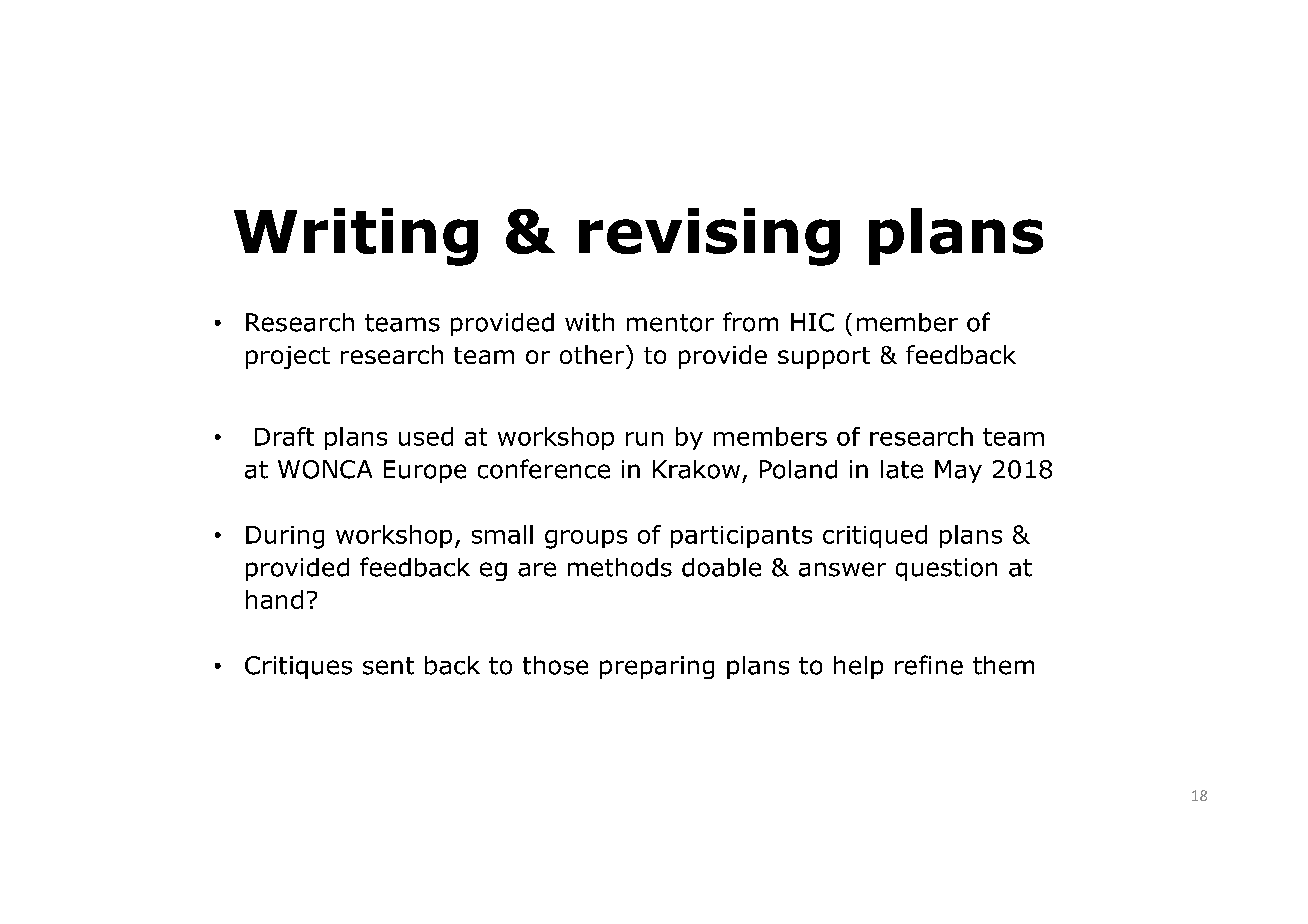 The width and height of the screenshot is (1308, 924). Describe the element at coordinates (356, 237) in the screenshot. I see `Writing` at that location.
